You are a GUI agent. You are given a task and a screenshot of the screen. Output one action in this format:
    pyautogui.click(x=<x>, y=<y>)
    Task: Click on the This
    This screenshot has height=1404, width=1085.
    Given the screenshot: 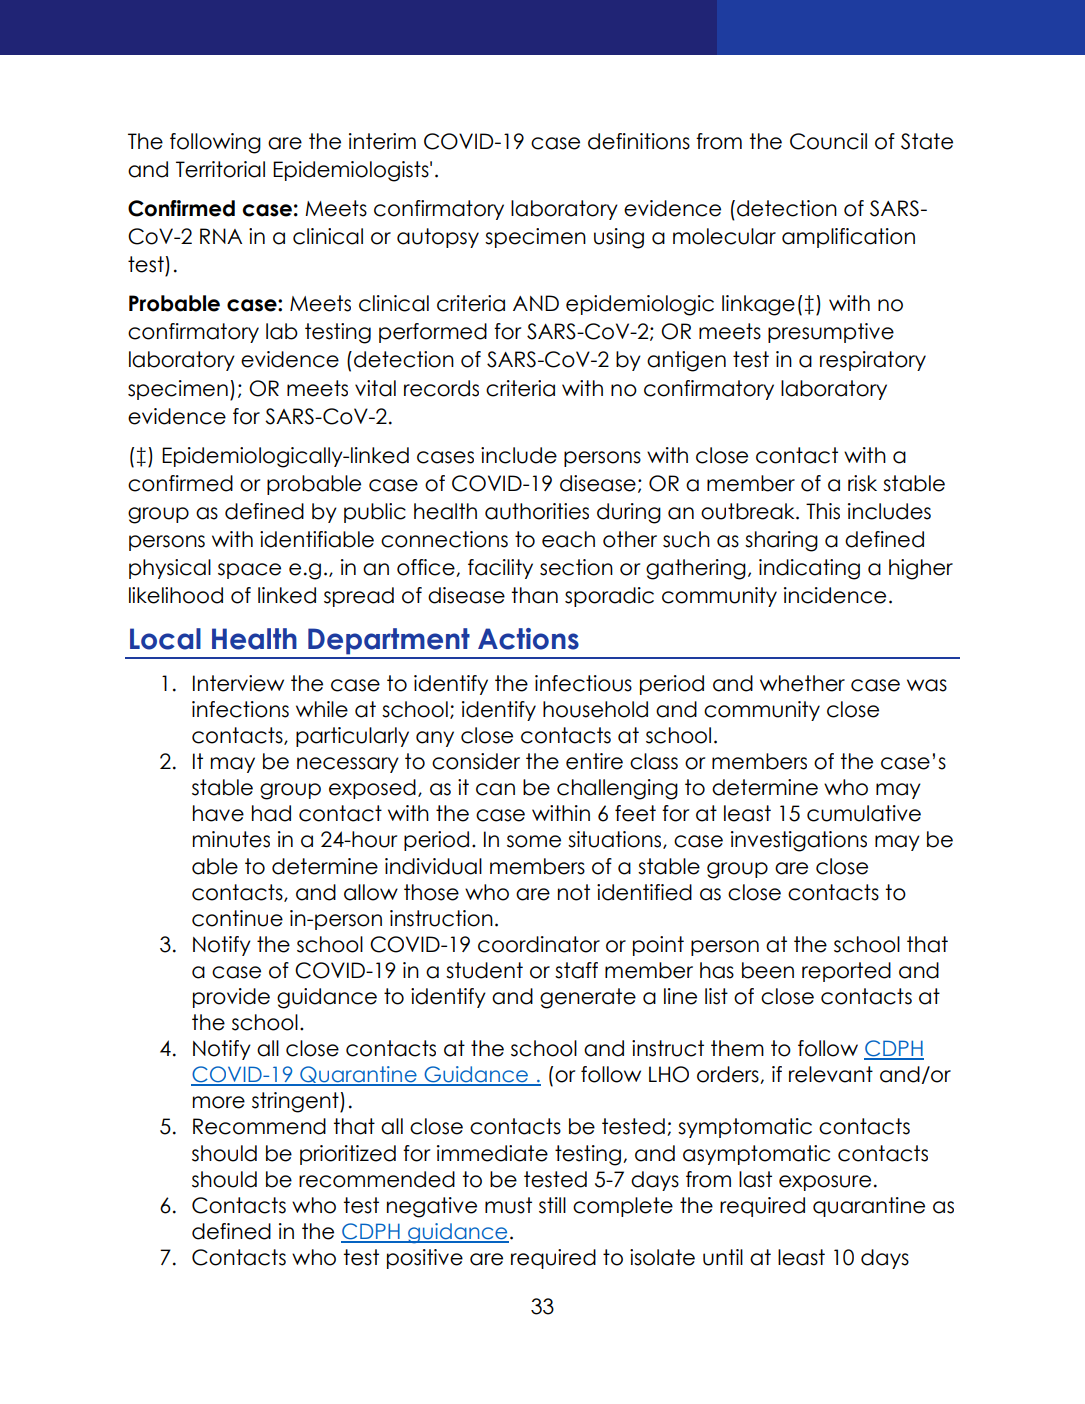 What is the action you would take?
    pyautogui.click(x=823, y=511)
